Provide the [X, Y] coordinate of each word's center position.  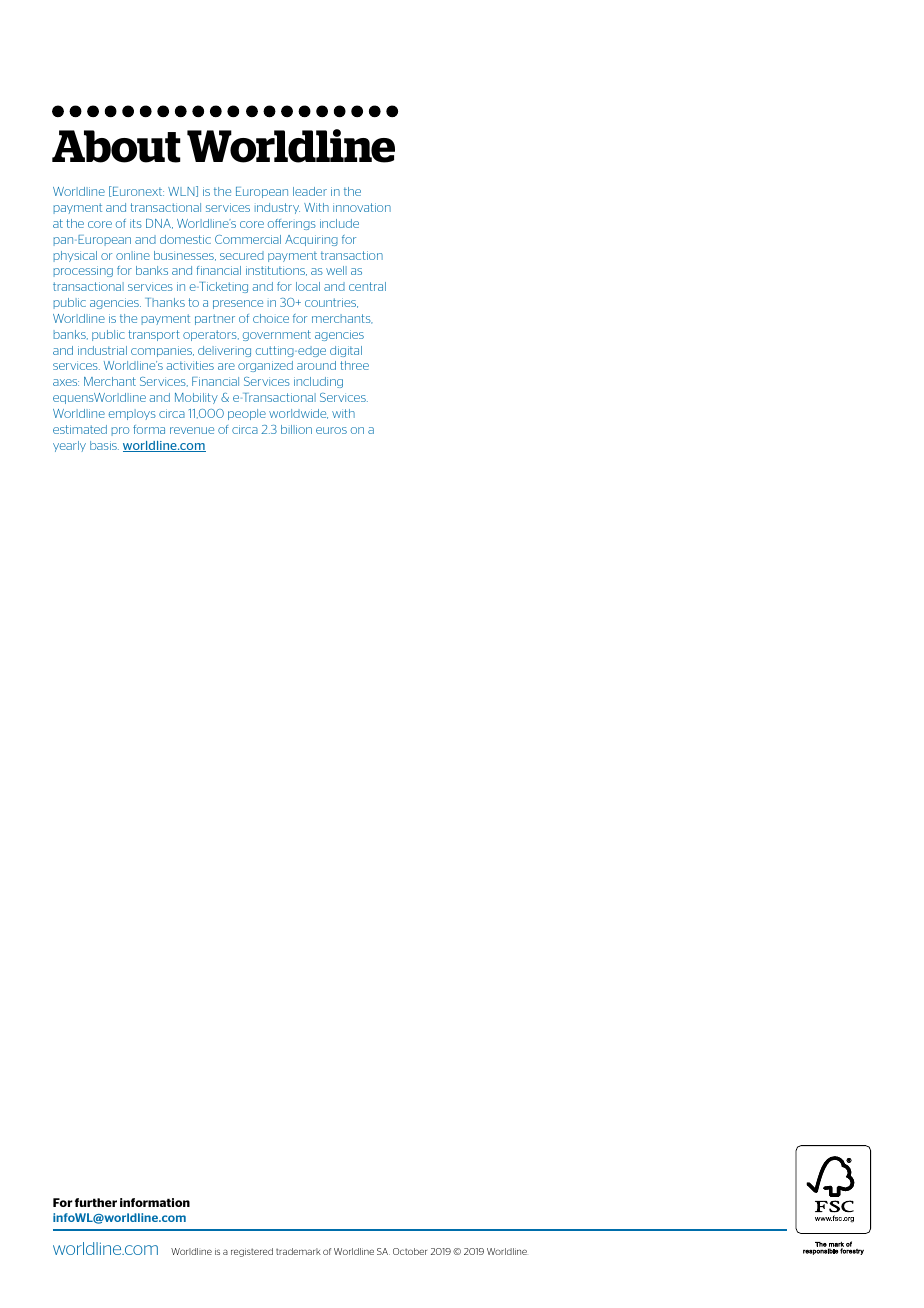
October [410, 1251]
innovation [362, 207]
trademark [298, 1251]
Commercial [248, 239]
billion [296, 429]
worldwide [298, 414]
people [247, 414]
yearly [69, 446]
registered [252, 1252]
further [96, 1202]
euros [331, 430]
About [116, 146]
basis [104, 445]
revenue [192, 430]
